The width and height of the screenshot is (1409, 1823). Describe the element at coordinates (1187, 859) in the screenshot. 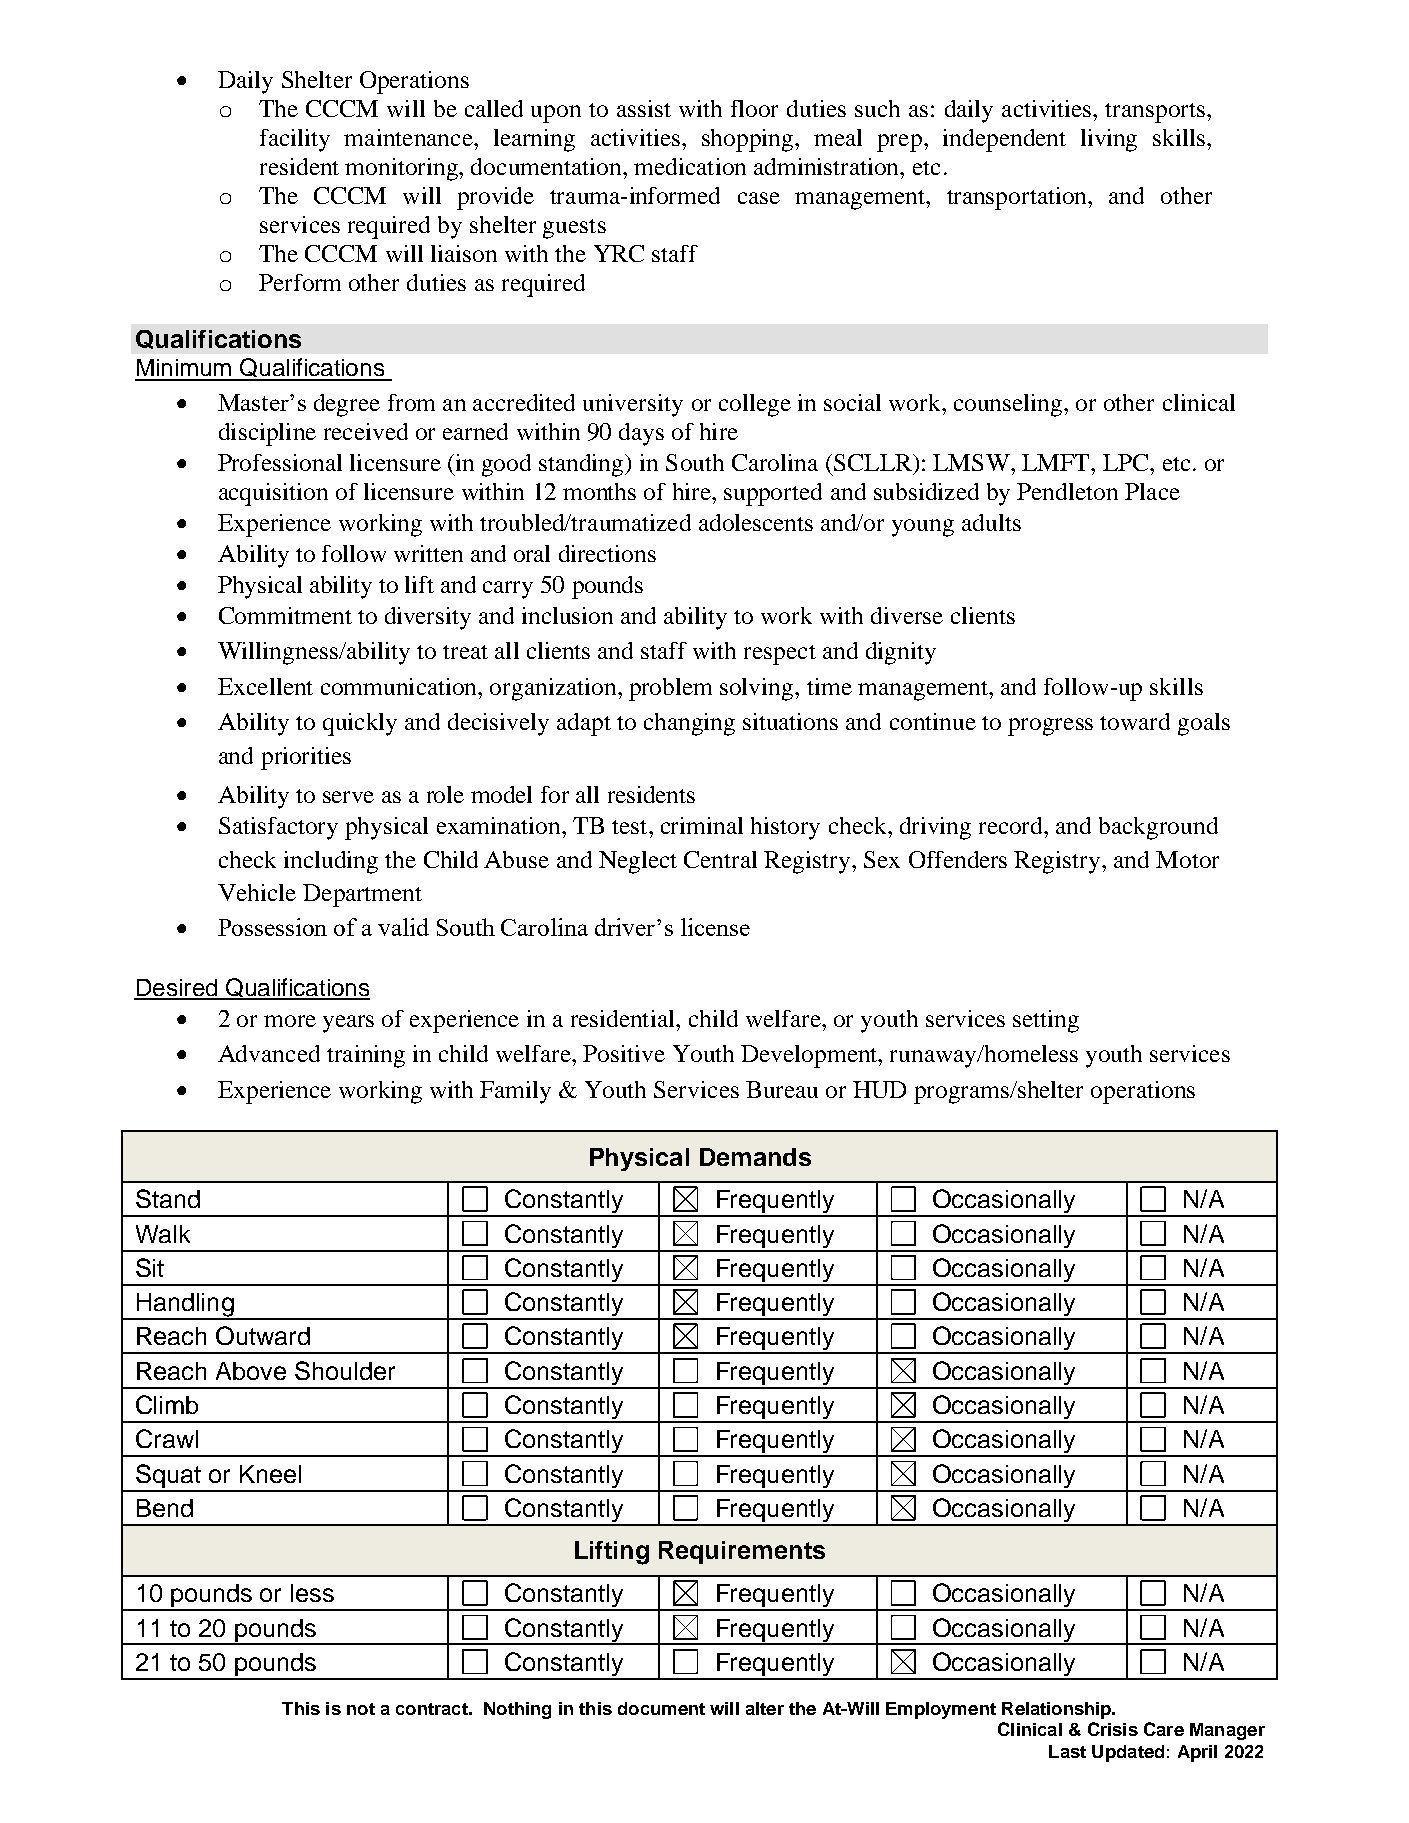

I see `Motor` at that location.
